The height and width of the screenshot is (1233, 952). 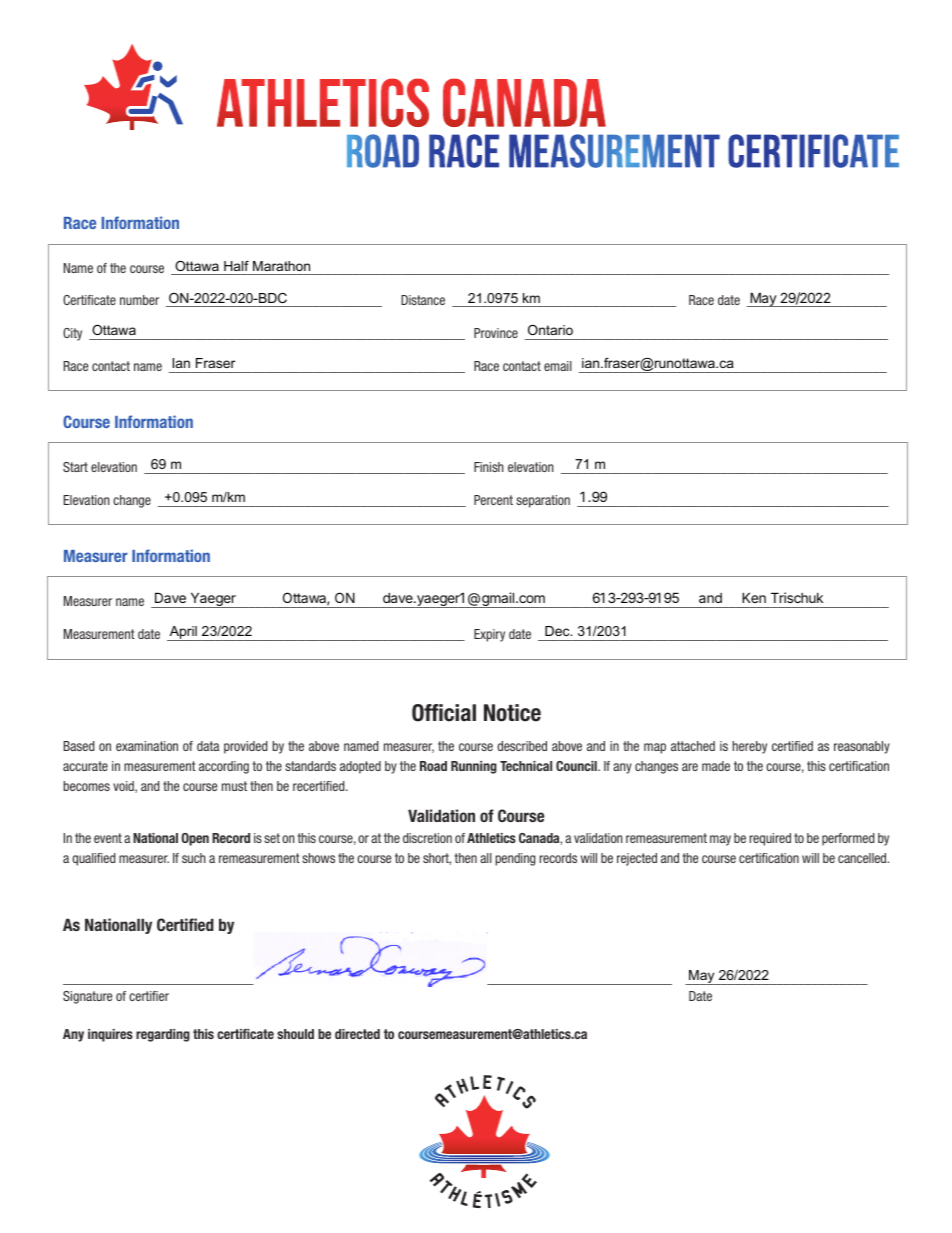 I want to click on regarding, so click(x=163, y=1035).
